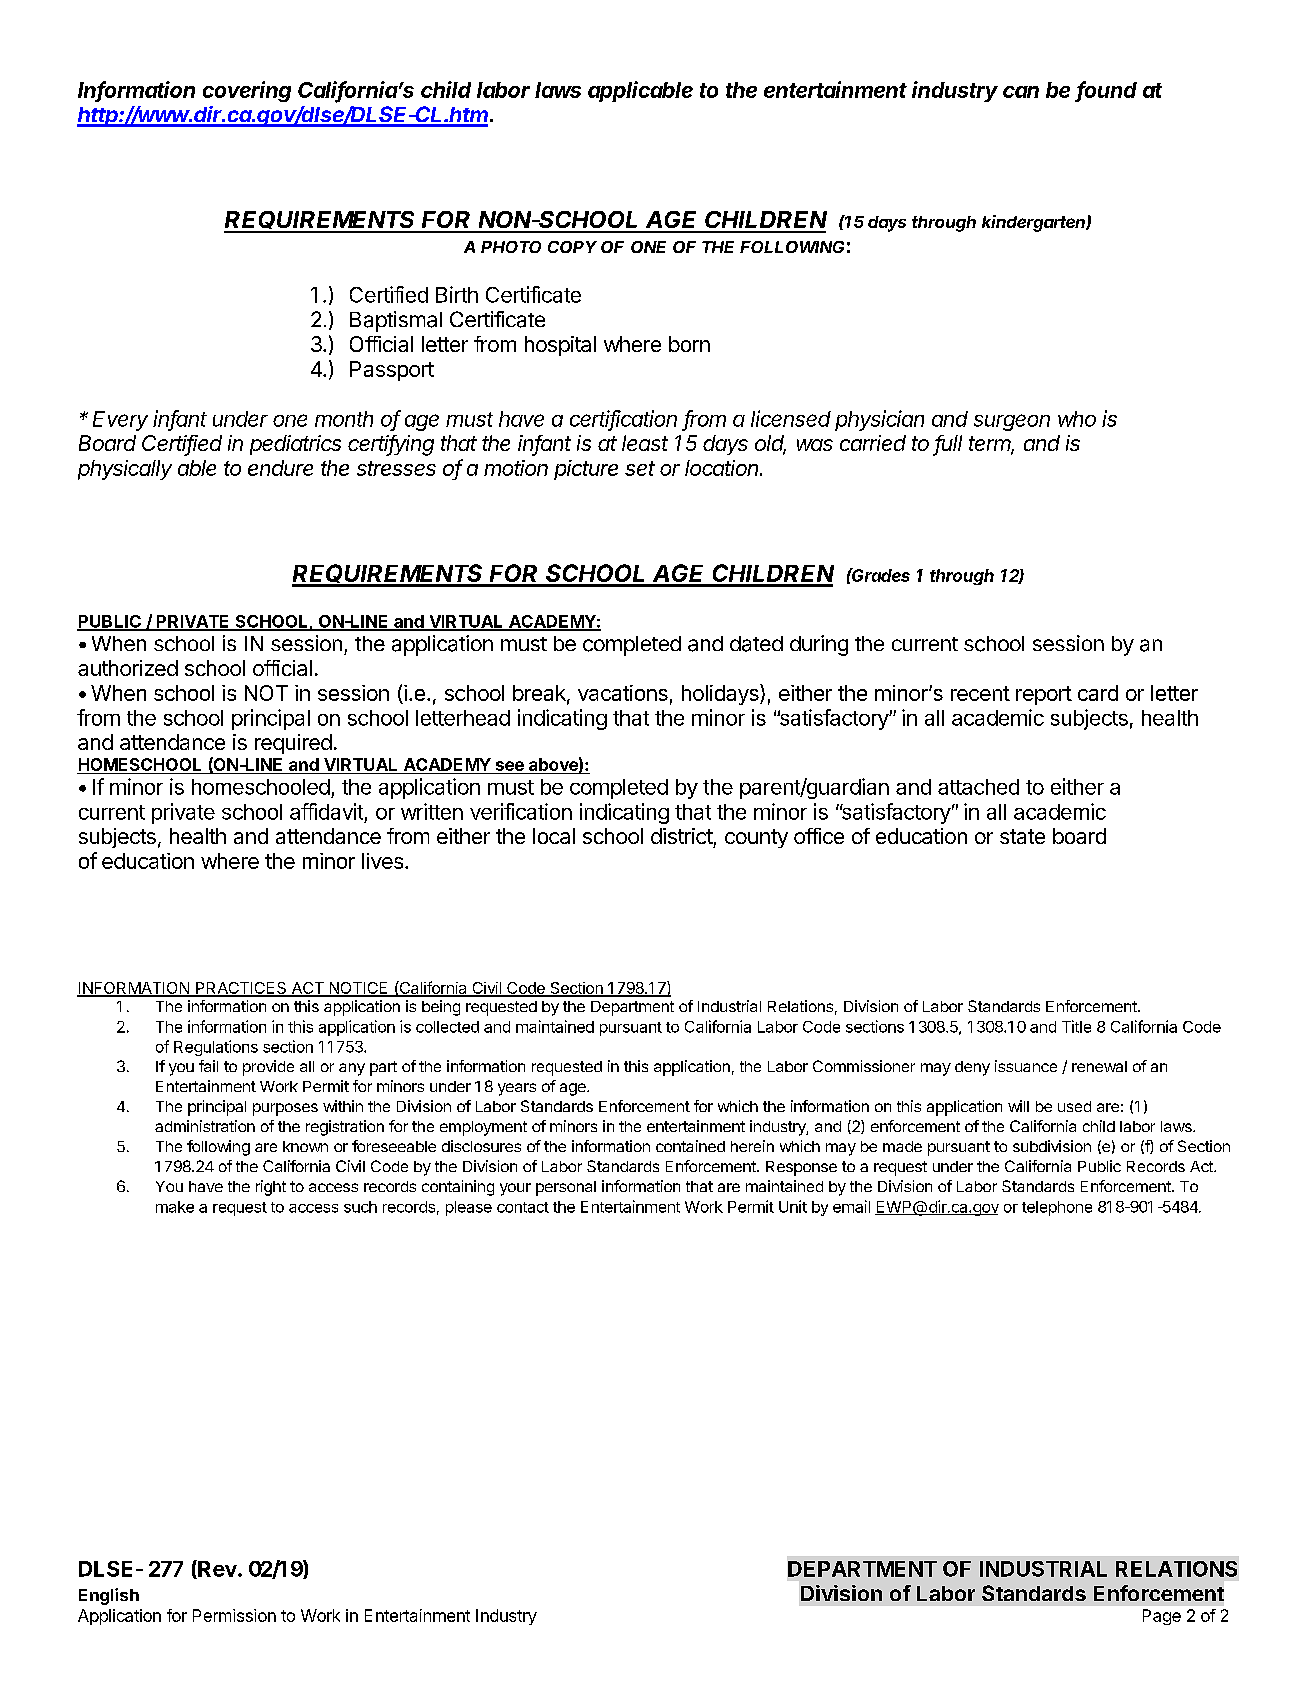 The width and height of the screenshot is (1316, 1703). I want to click on affidavit, so click(326, 811).
